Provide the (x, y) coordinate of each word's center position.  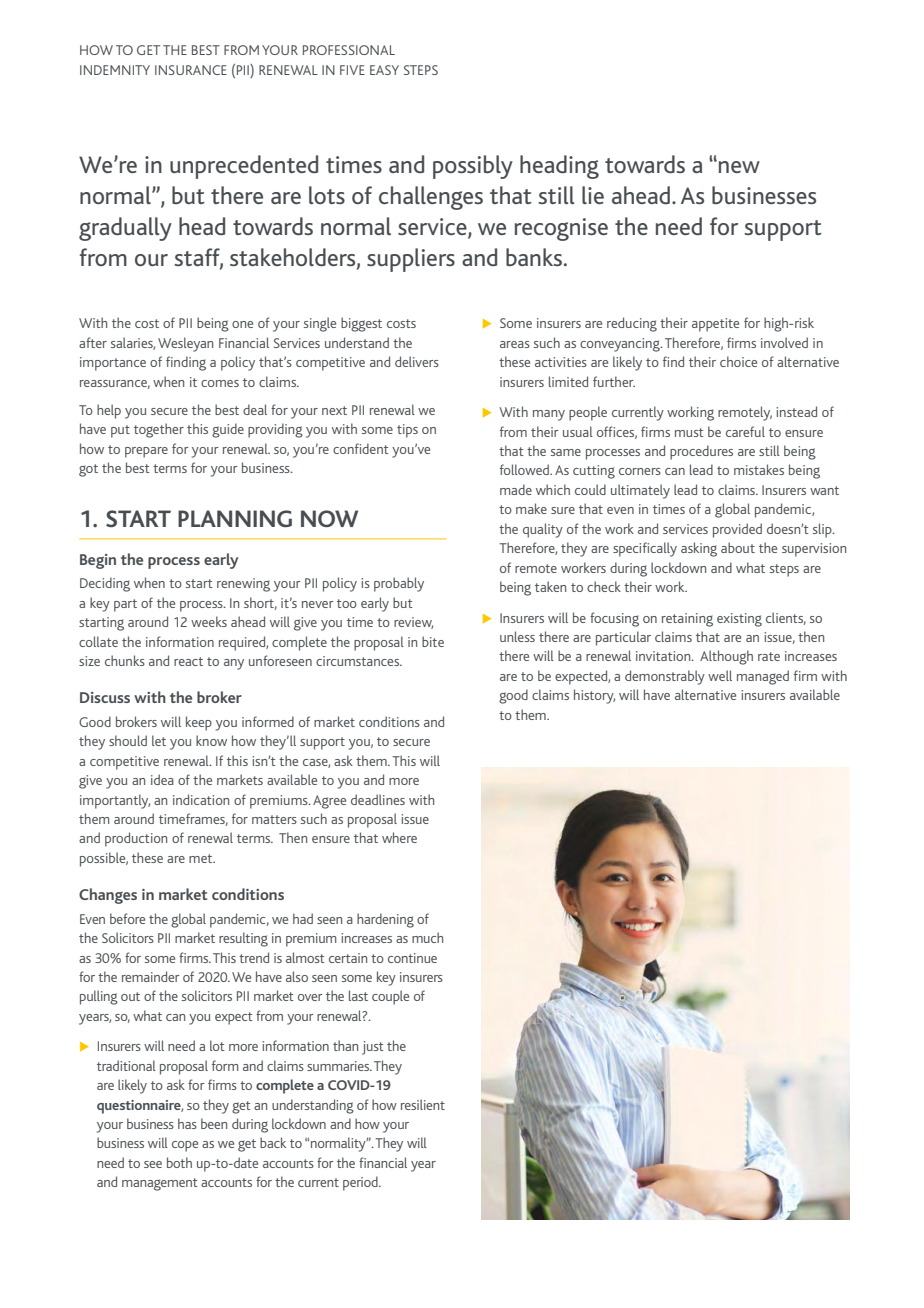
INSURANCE (191, 70)
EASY (384, 70)
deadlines (378, 799)
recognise (561, 229)
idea (162, 779)
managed (763, 677)
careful (745, 431)
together (159, 430)
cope (185, 1146)
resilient (423, 1104)
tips (407, 431)
